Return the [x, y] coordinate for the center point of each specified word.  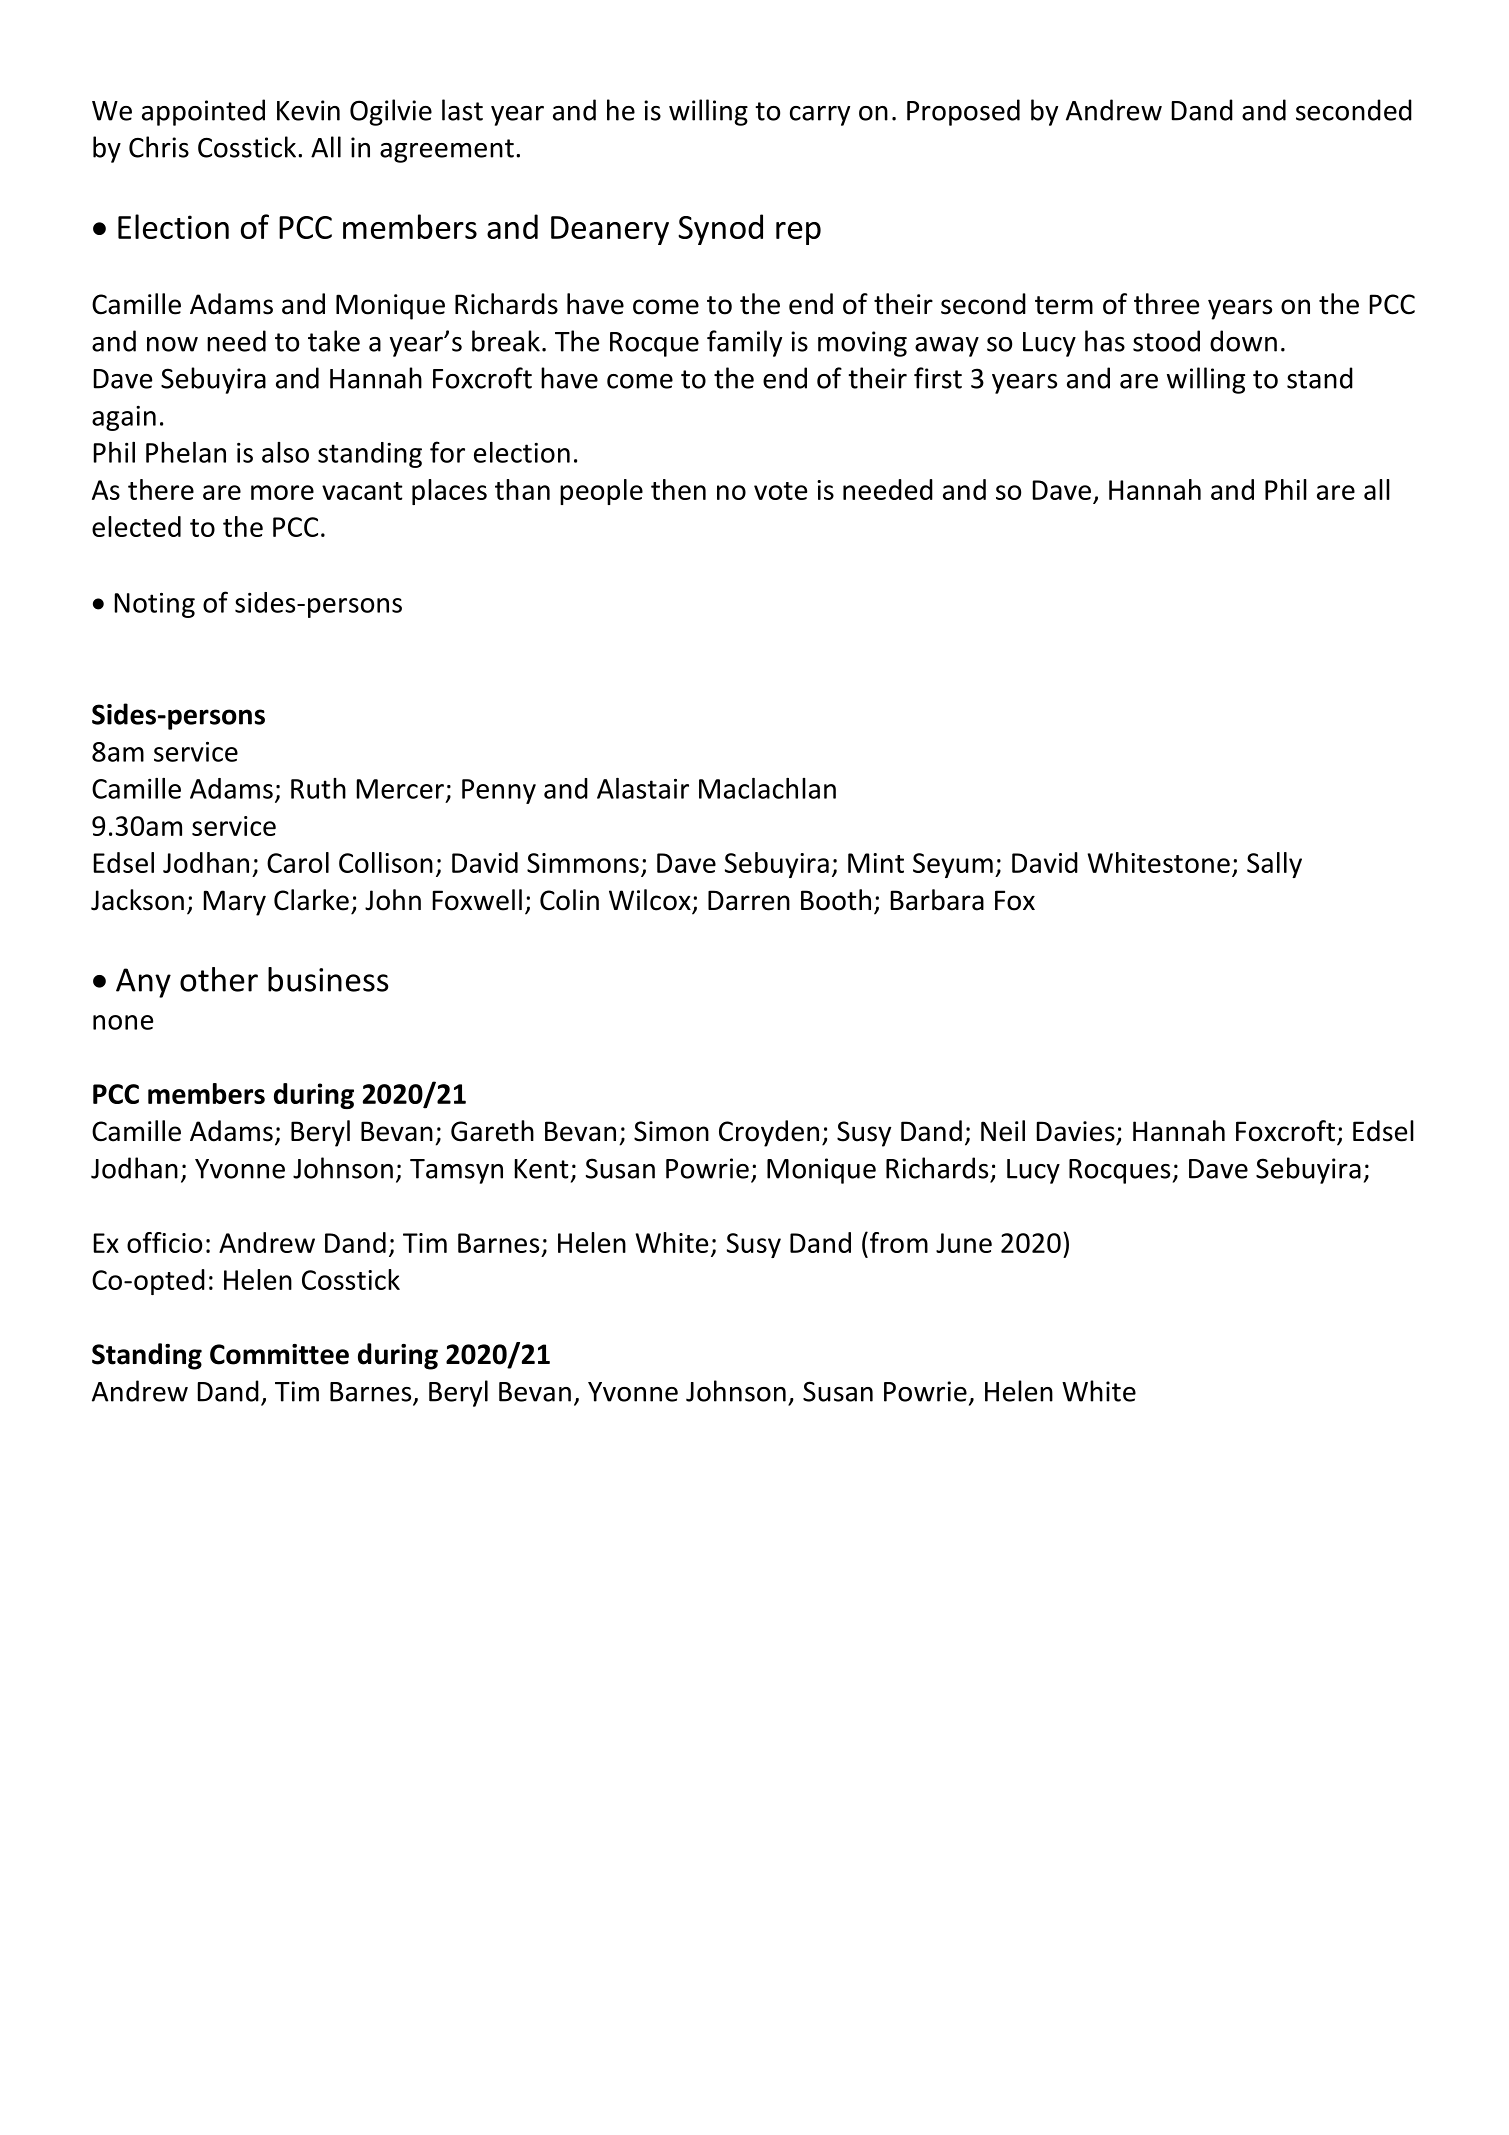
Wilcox [651, 901]
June [964, 1243]
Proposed [963, 112]
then [678, 489]
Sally [1274, 865]
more [282, 492]
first [938, 378]
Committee [279, 1354]
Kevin [308, 110]
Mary [235, 903]
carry [820, 116]
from [899, 1242]
